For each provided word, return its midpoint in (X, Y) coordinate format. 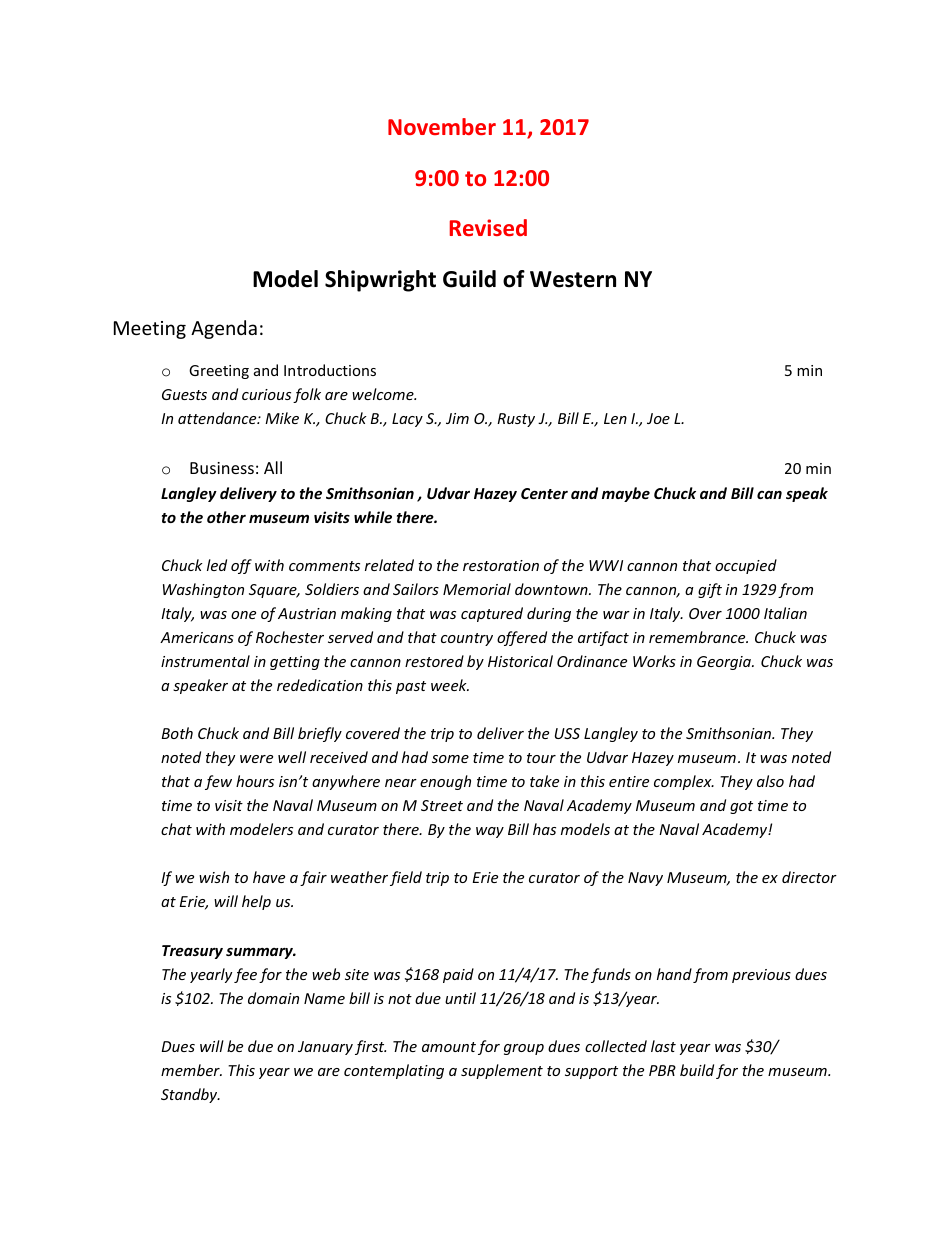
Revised (488, 227)
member (191, 1070)
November (442, 126)
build (697, 1070)
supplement (502, 1071)
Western (573, 279)
